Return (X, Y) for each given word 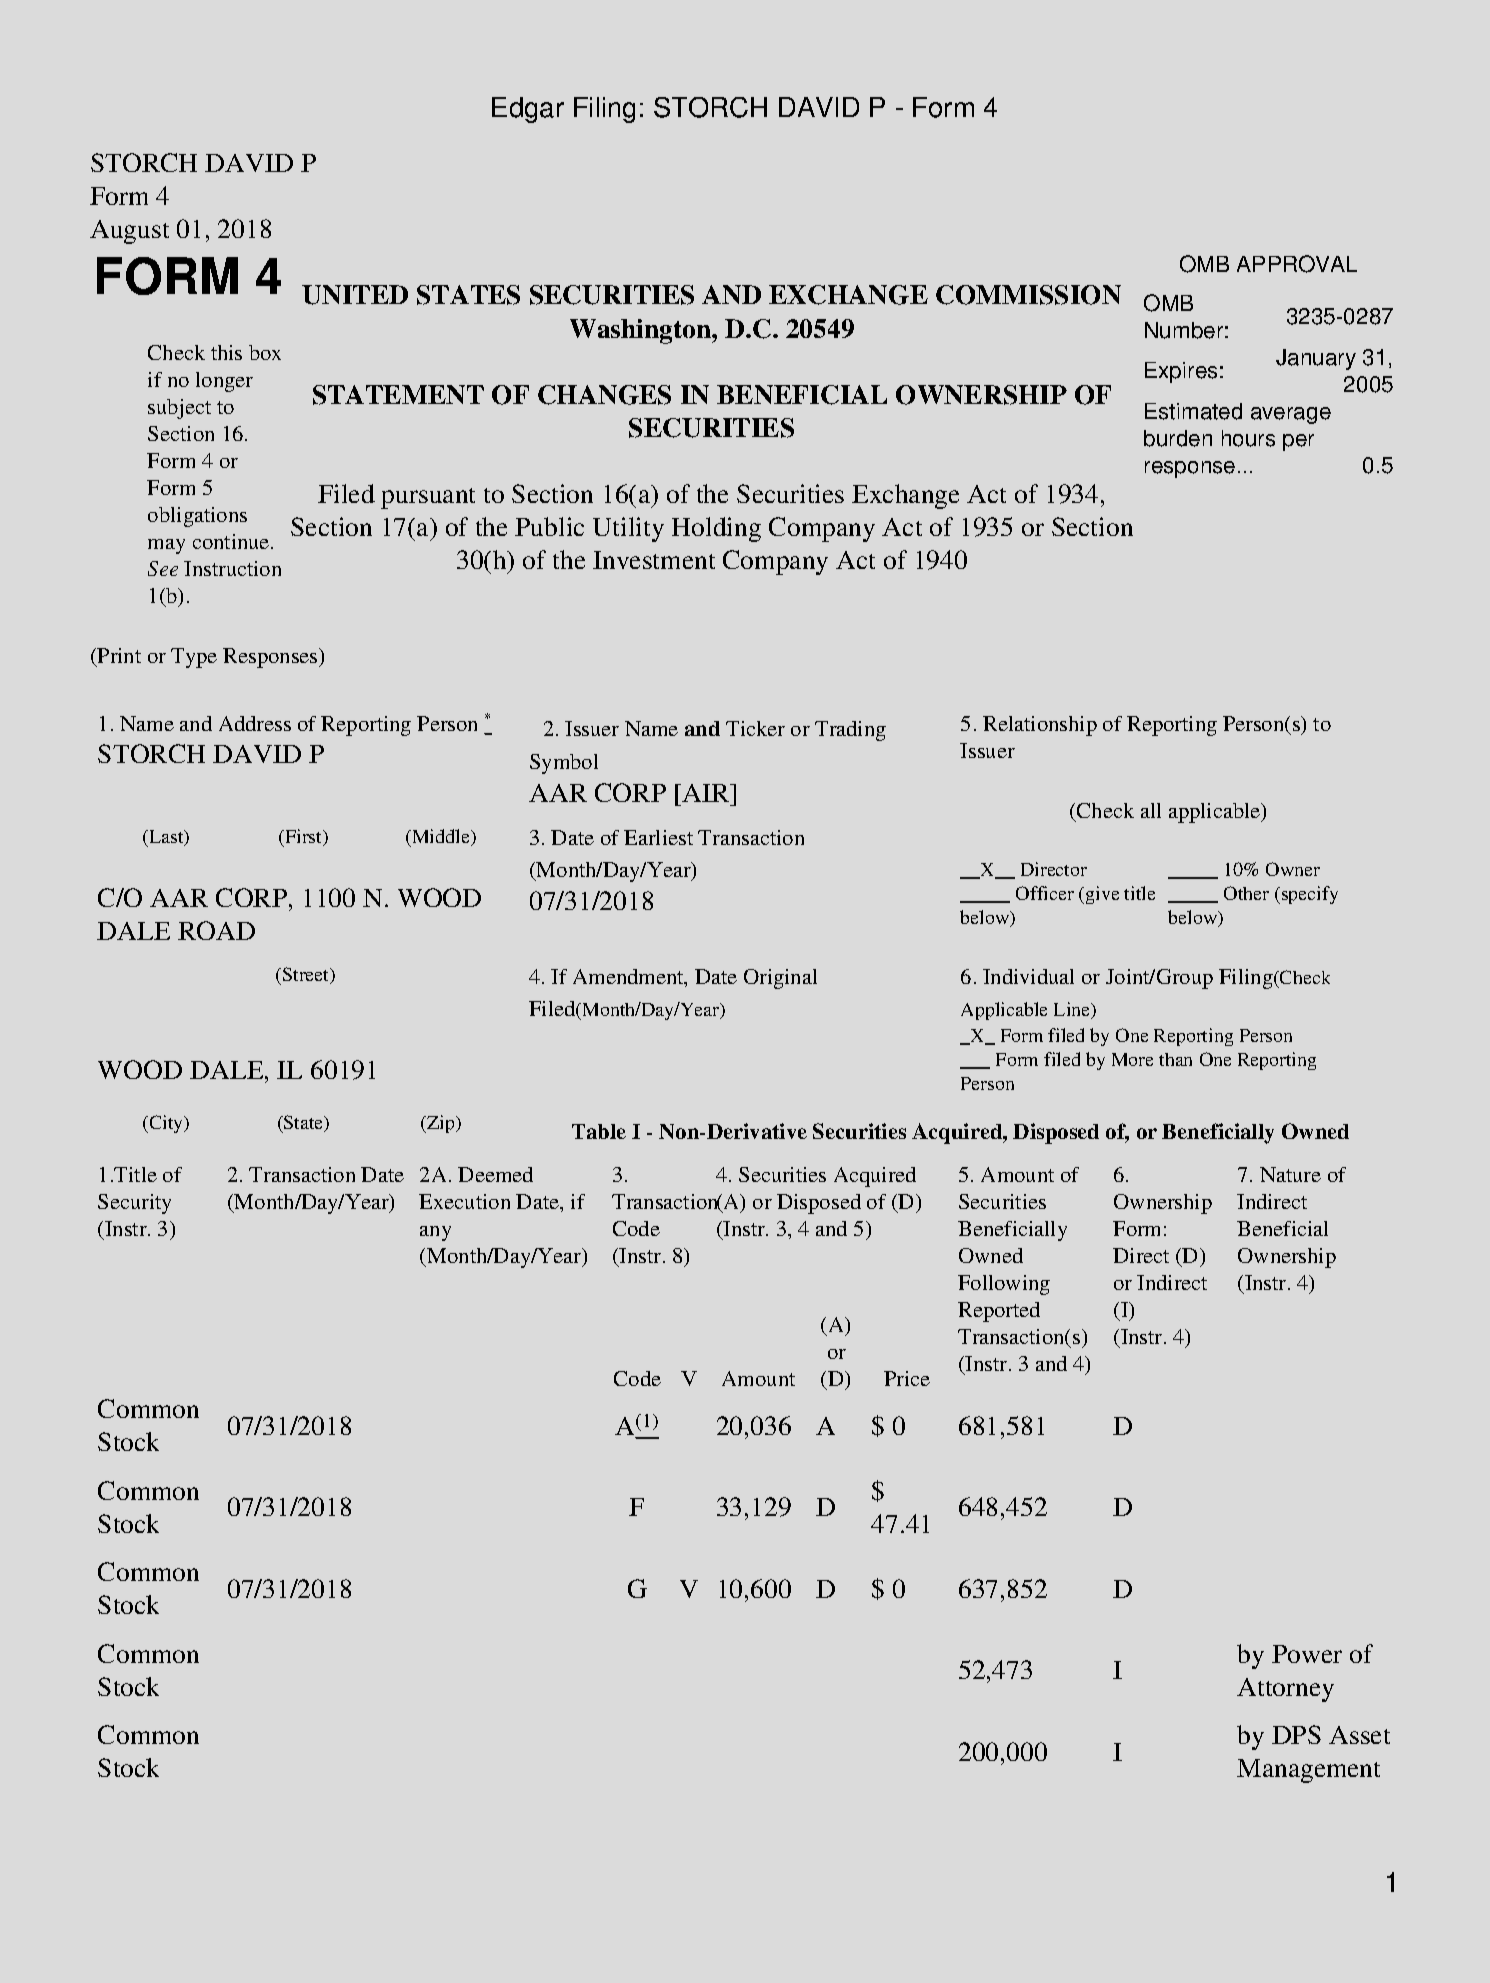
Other (1246, 893)
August (129, 232)
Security (134, 1204)
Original (780, 979)
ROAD (216, 930)
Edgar (528, 110)
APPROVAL (1297, 264)
